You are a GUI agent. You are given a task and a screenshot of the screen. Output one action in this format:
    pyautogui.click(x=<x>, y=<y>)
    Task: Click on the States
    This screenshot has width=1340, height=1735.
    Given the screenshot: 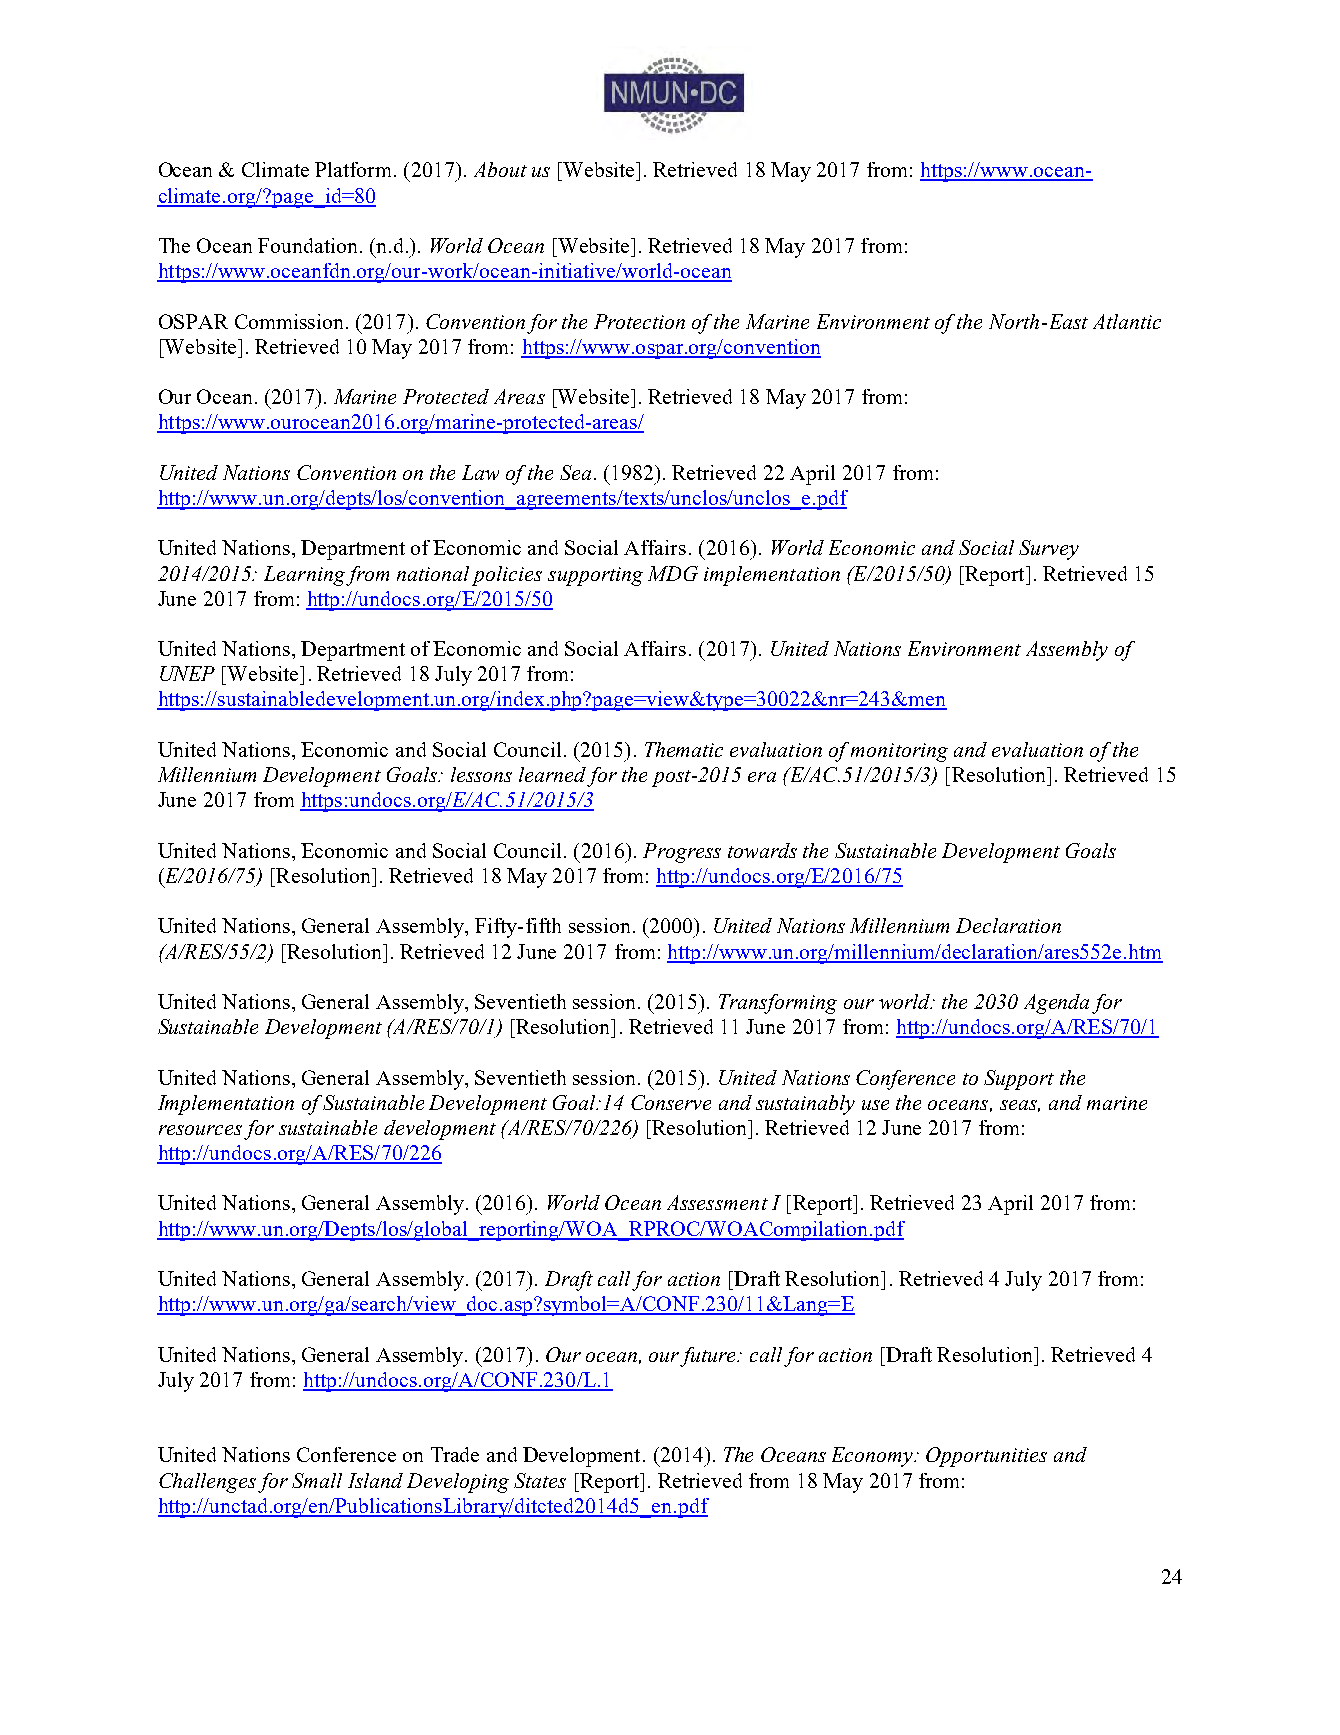 What is the action you would take?
    pyautogui.click(x=540, y=1480)
